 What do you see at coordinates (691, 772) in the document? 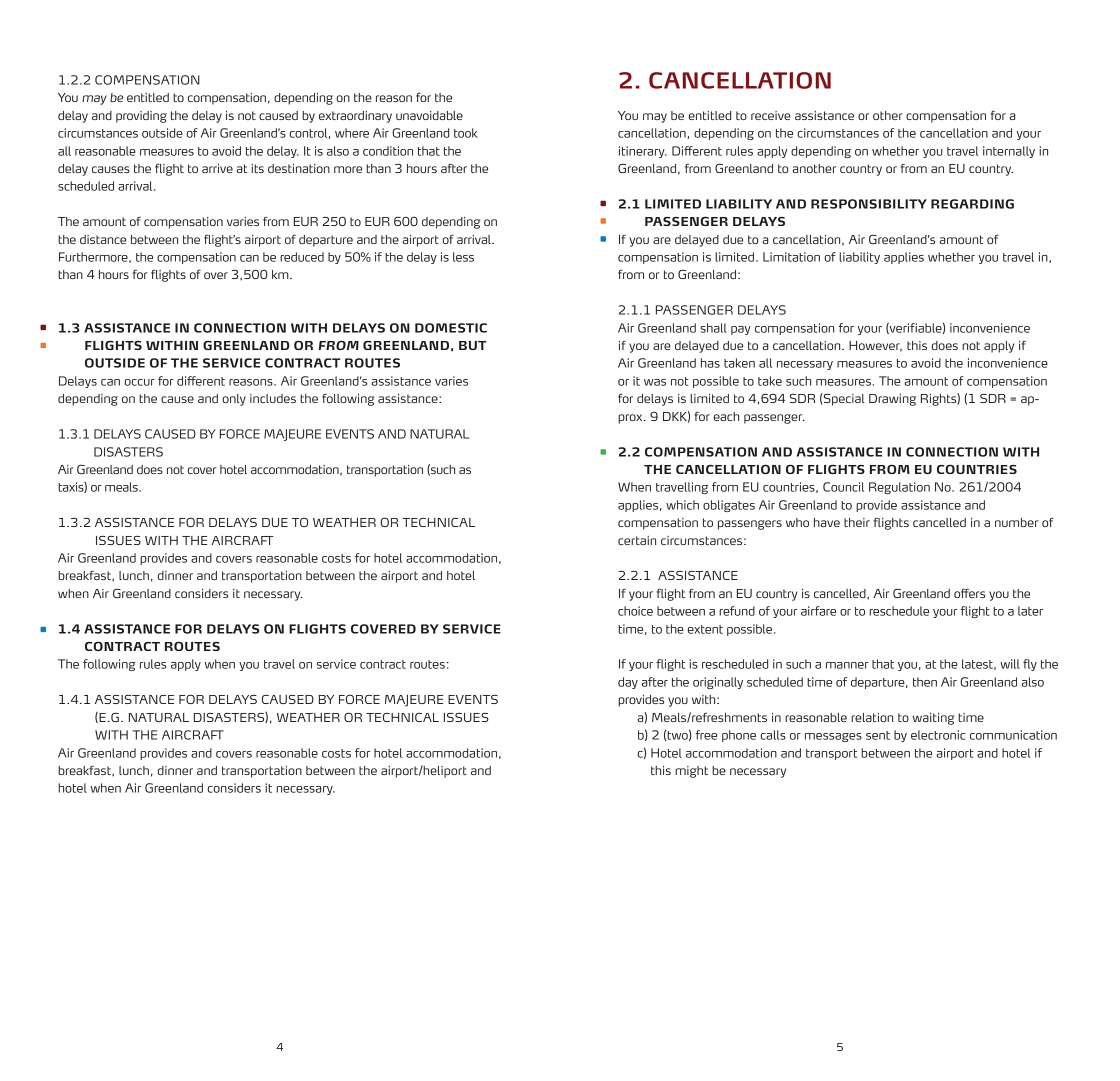
I see `might` at bounding box center [691, 772].
